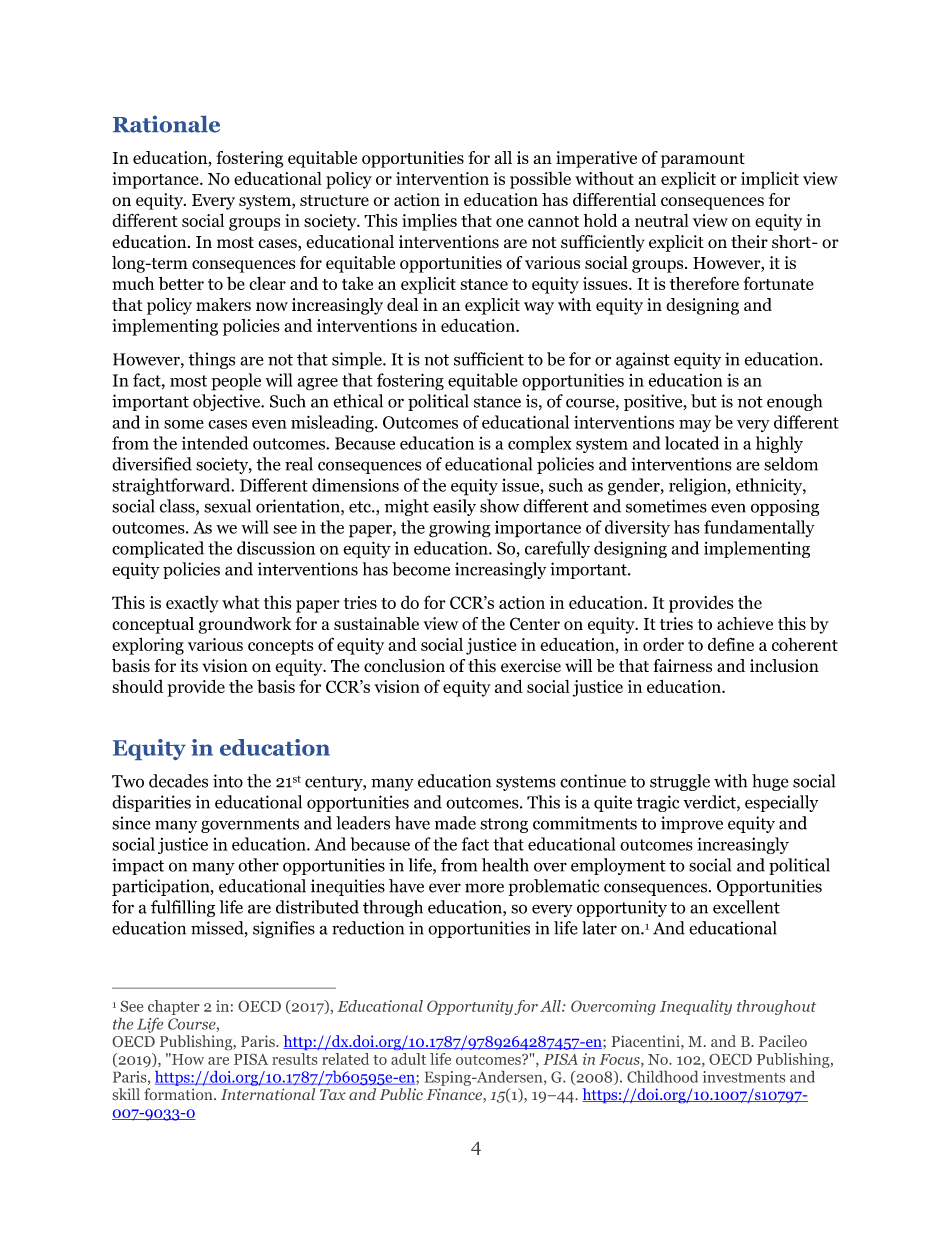 Image resolution: width=952 pixels, height=1233 pixels. I want to click on formation, so click(179, 1094).
